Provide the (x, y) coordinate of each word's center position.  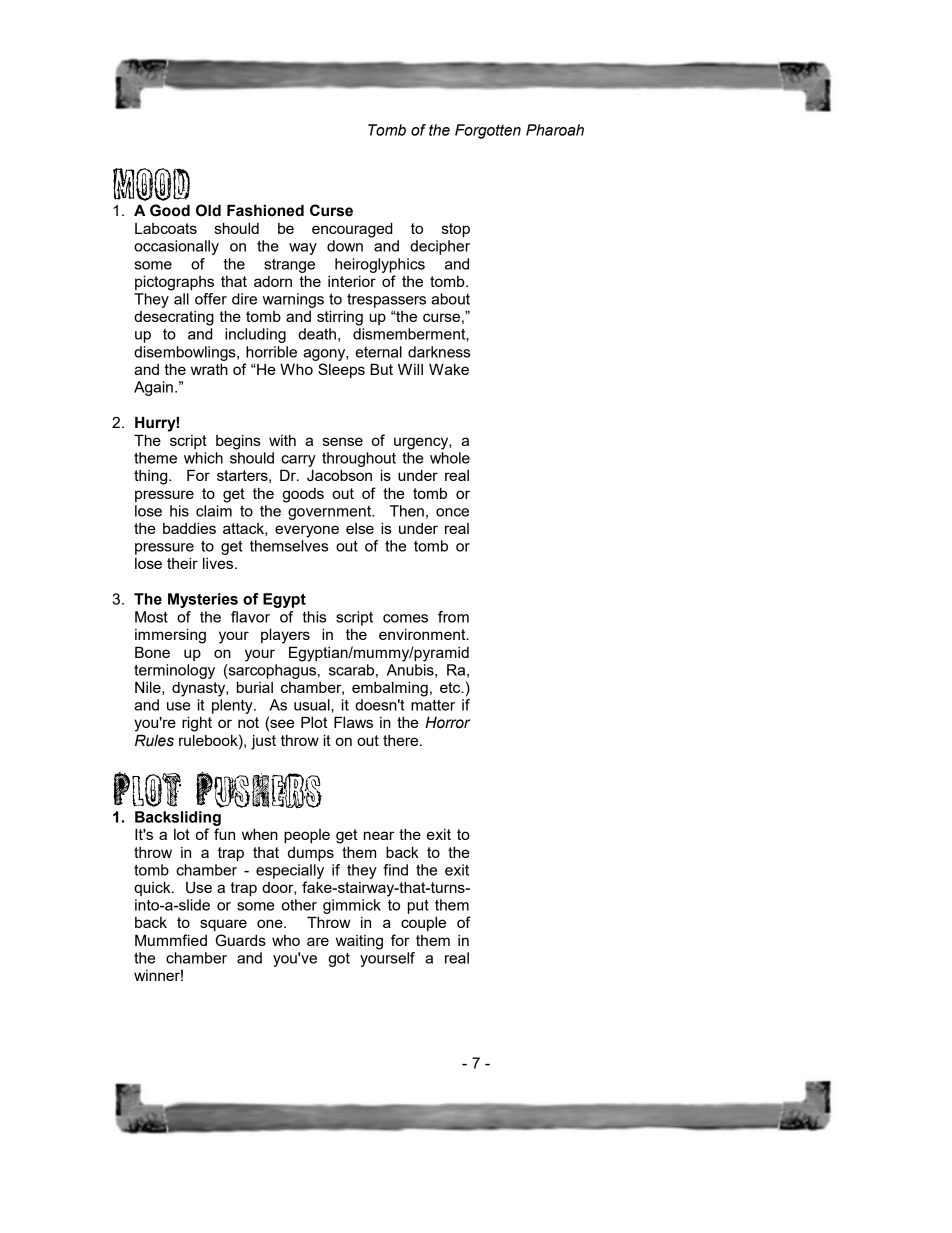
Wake (449, 369)
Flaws (353, 722)
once (452, 512)
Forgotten (488, 131)
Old (208, 210)
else (360, 528)
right (197, 724)
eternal (378, 352)
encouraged (352, 230)
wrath (209, 369)
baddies (189, 528)
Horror (447, 722)
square (223, 925)
